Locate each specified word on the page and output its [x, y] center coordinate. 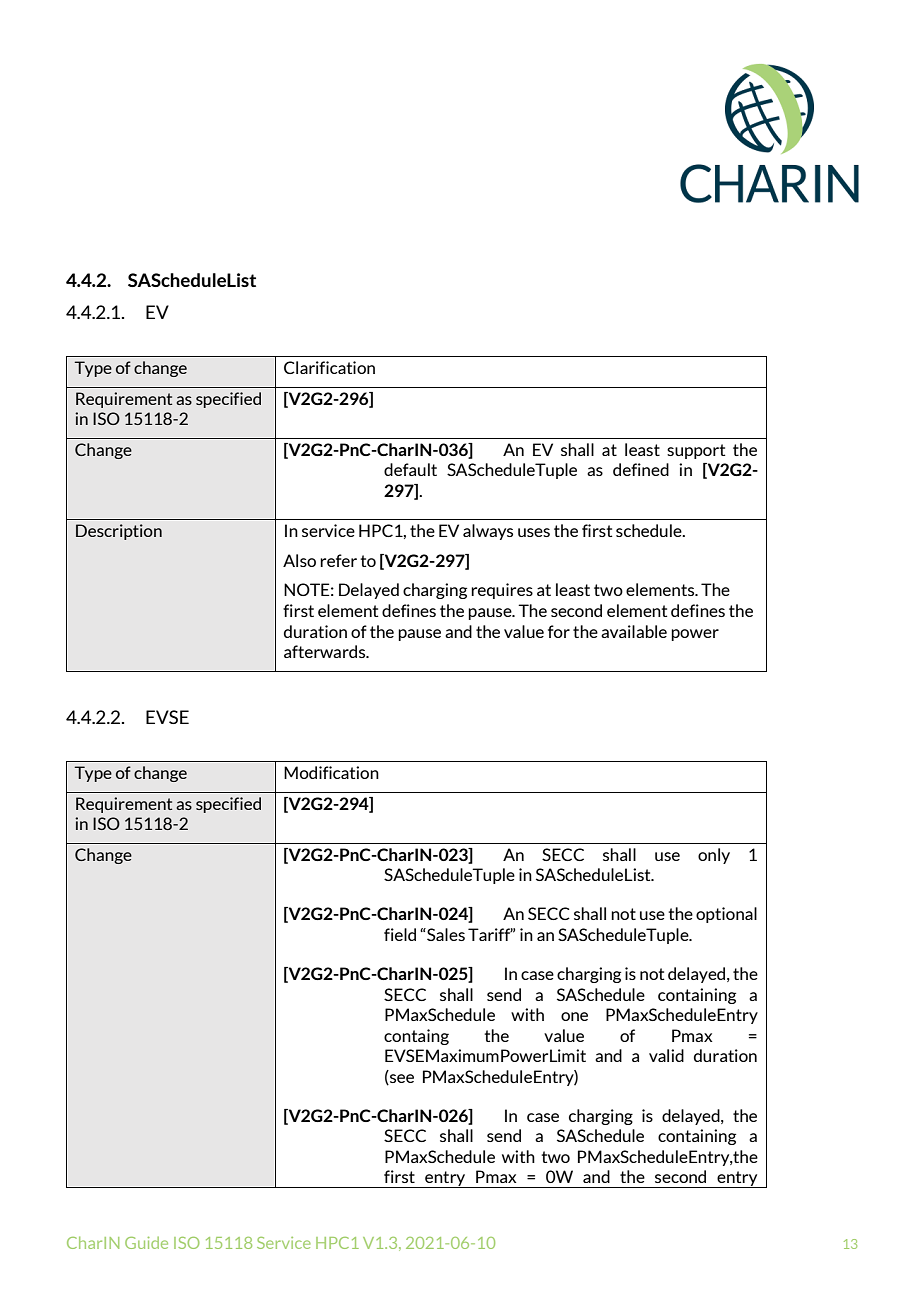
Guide [146, 1243]
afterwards [326, 651]
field [400, 934]
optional [726, 915]
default [410, 469]
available [634, 631]
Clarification [329, 367]
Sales [445, 934]
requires [502, 591]
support [696, 451]
